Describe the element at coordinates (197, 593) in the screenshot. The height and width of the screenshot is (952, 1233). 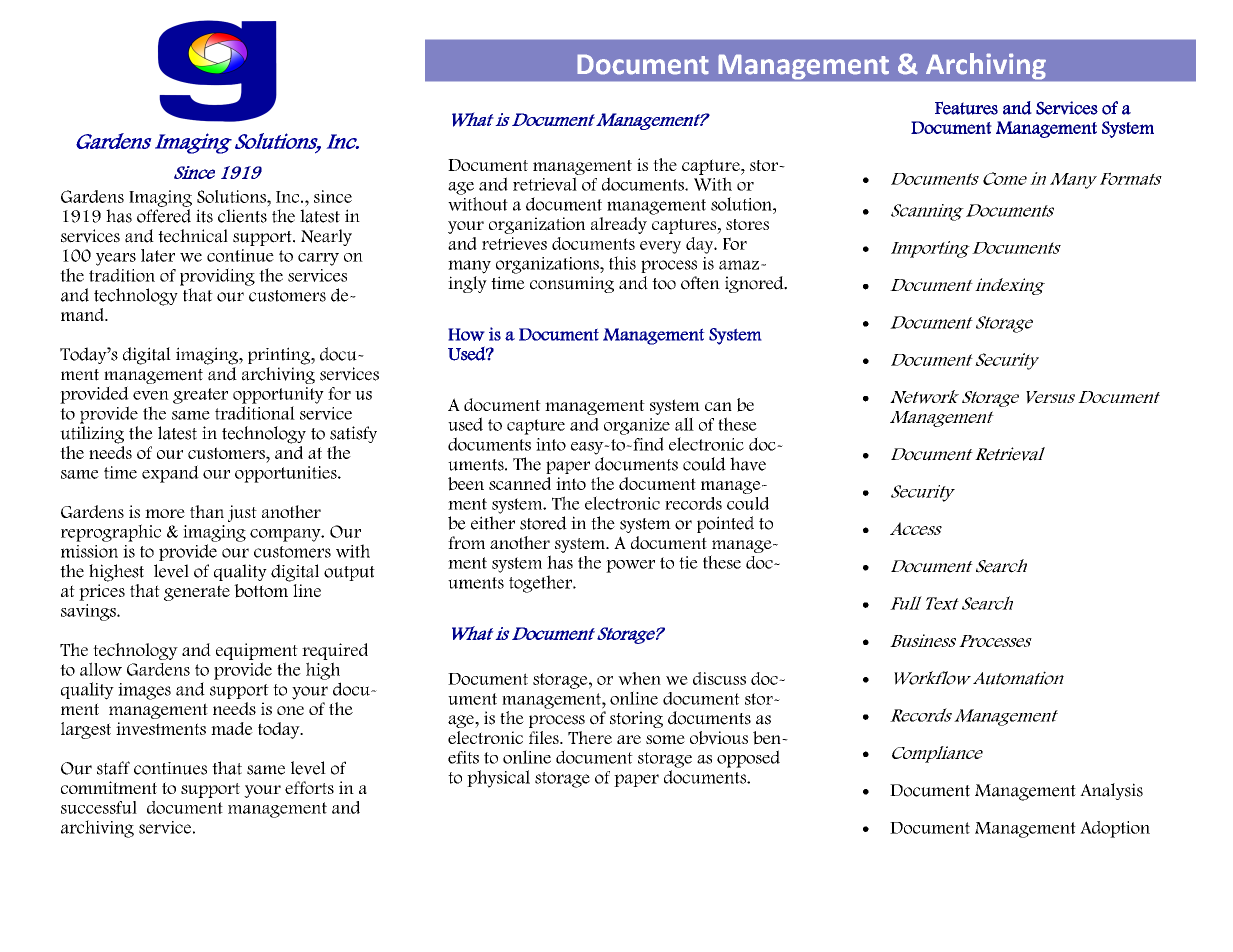
I see `generate` at that location.
